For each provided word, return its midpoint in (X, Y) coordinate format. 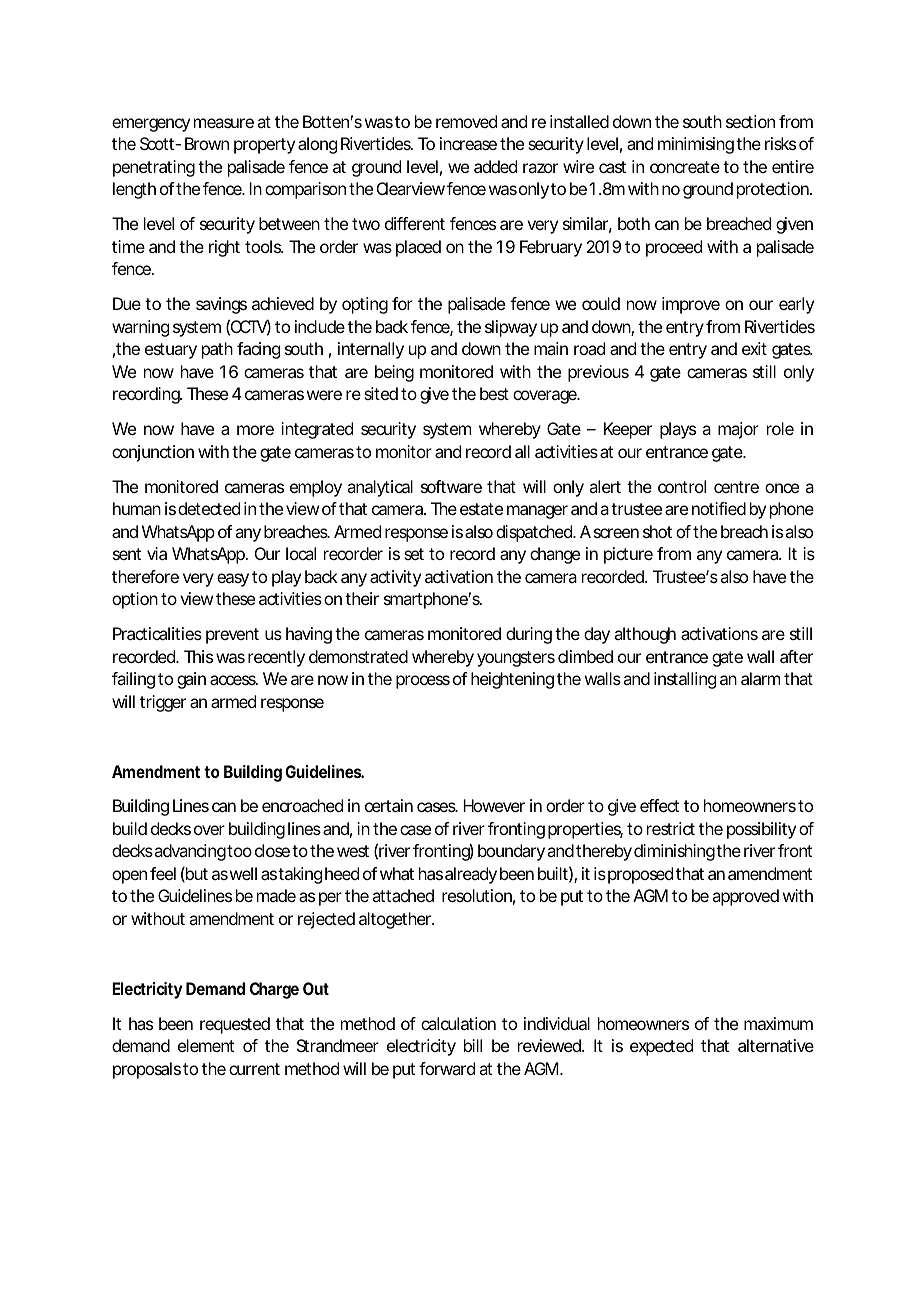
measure (224, 123)
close (272, 850)
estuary (171, 351)
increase (468, 143)
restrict (671, 828)
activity (395, 578)
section (750, 121)
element (206, 1045)
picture (628, 555)
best (494, 393)
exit (754, 348)
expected (661, 1047)
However (494, 805)
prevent (232, 636)
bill (473, 1045)
